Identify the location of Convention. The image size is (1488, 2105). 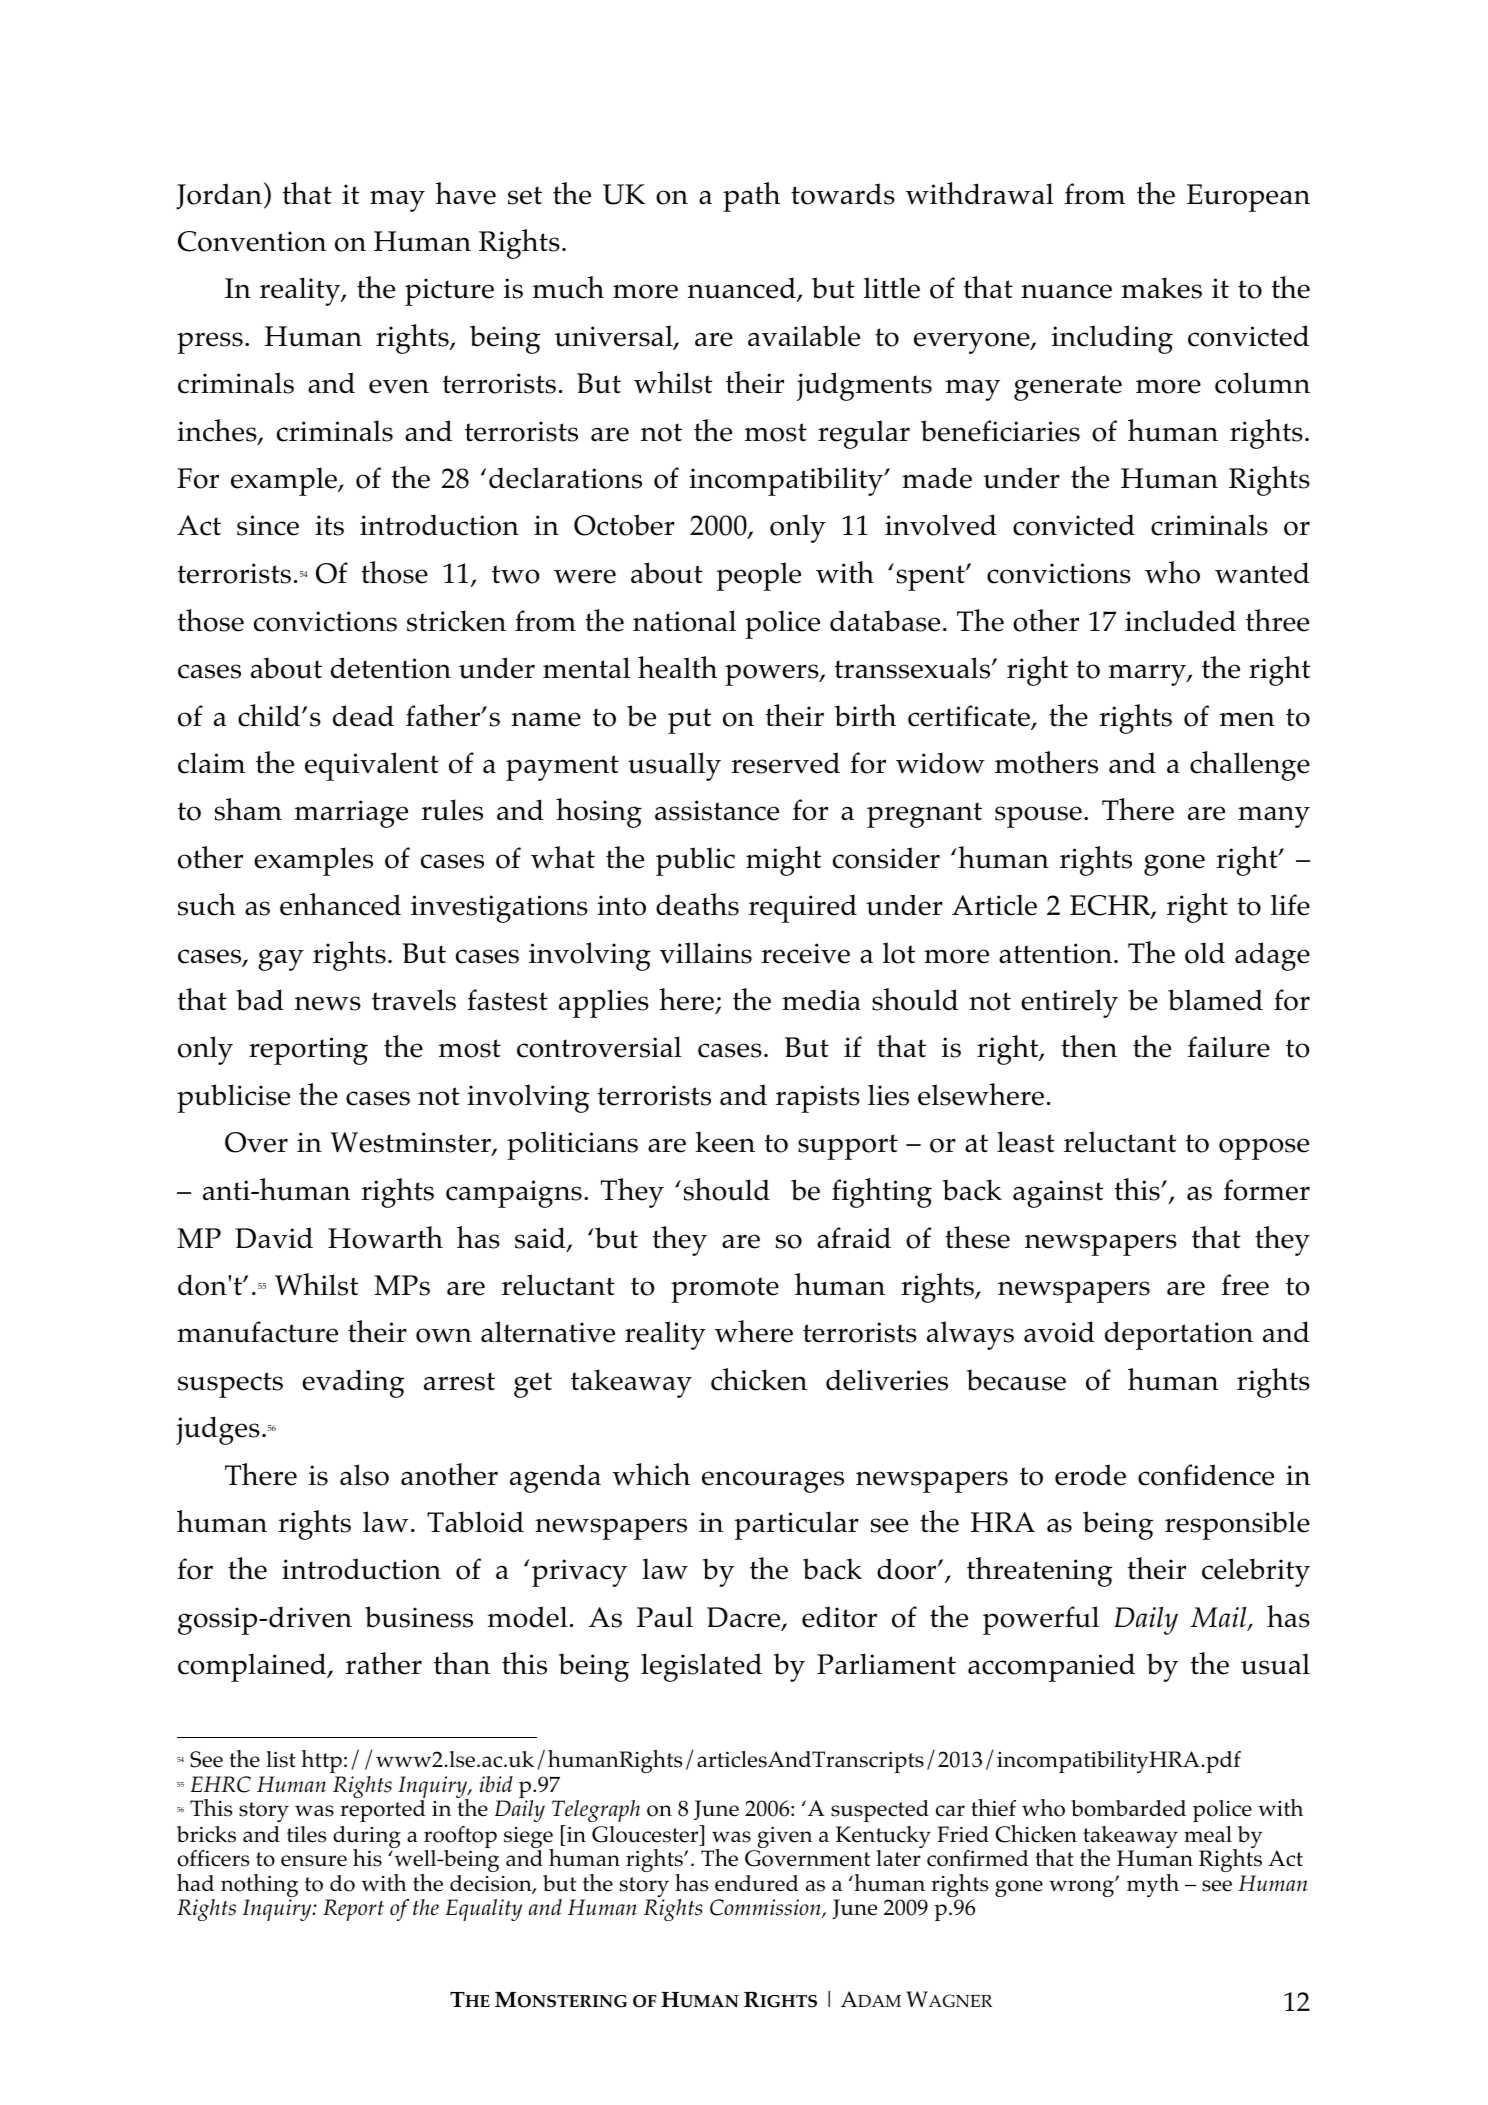
(252, 241).
